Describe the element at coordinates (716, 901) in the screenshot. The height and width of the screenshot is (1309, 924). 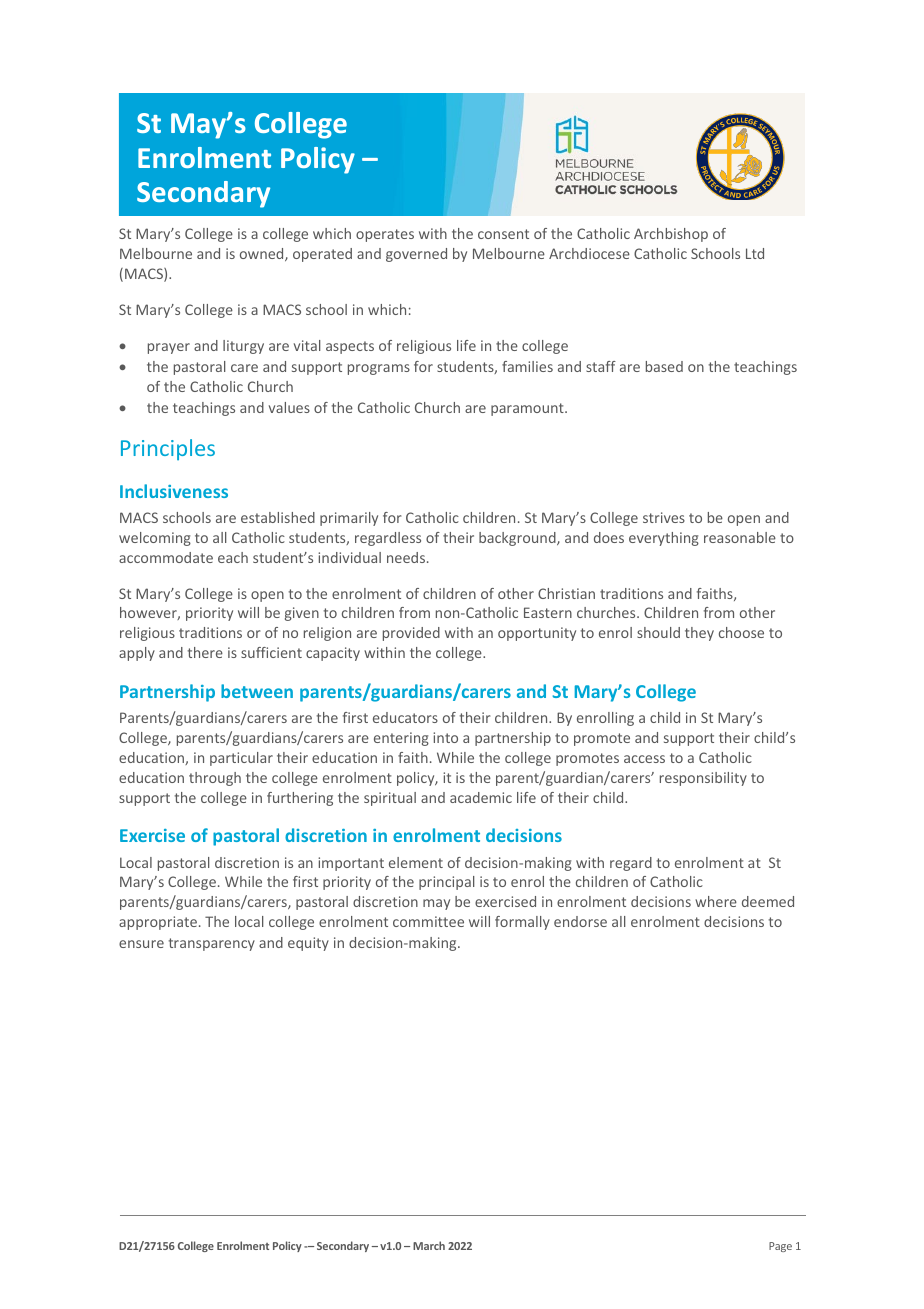
I see `where` at that location.
